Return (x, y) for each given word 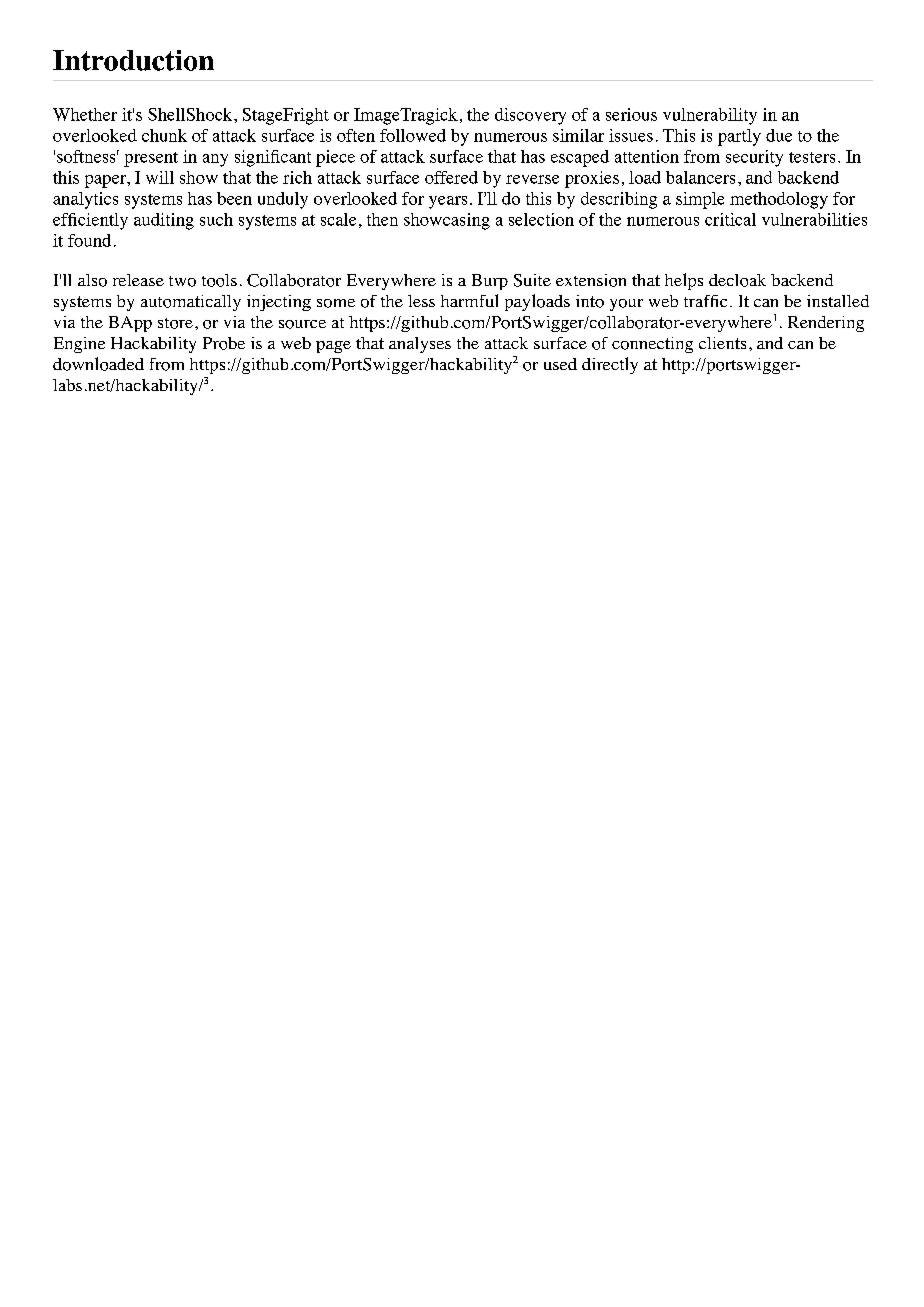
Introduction (133, 60)
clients (722, 343)
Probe (224, 343)
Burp (490, 282)
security (754, 158)
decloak (737, 280)
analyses (420, 345)
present (151, 159)
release (138, 280)
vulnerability (710, 116)
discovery (530, 116)
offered (451, 177)
